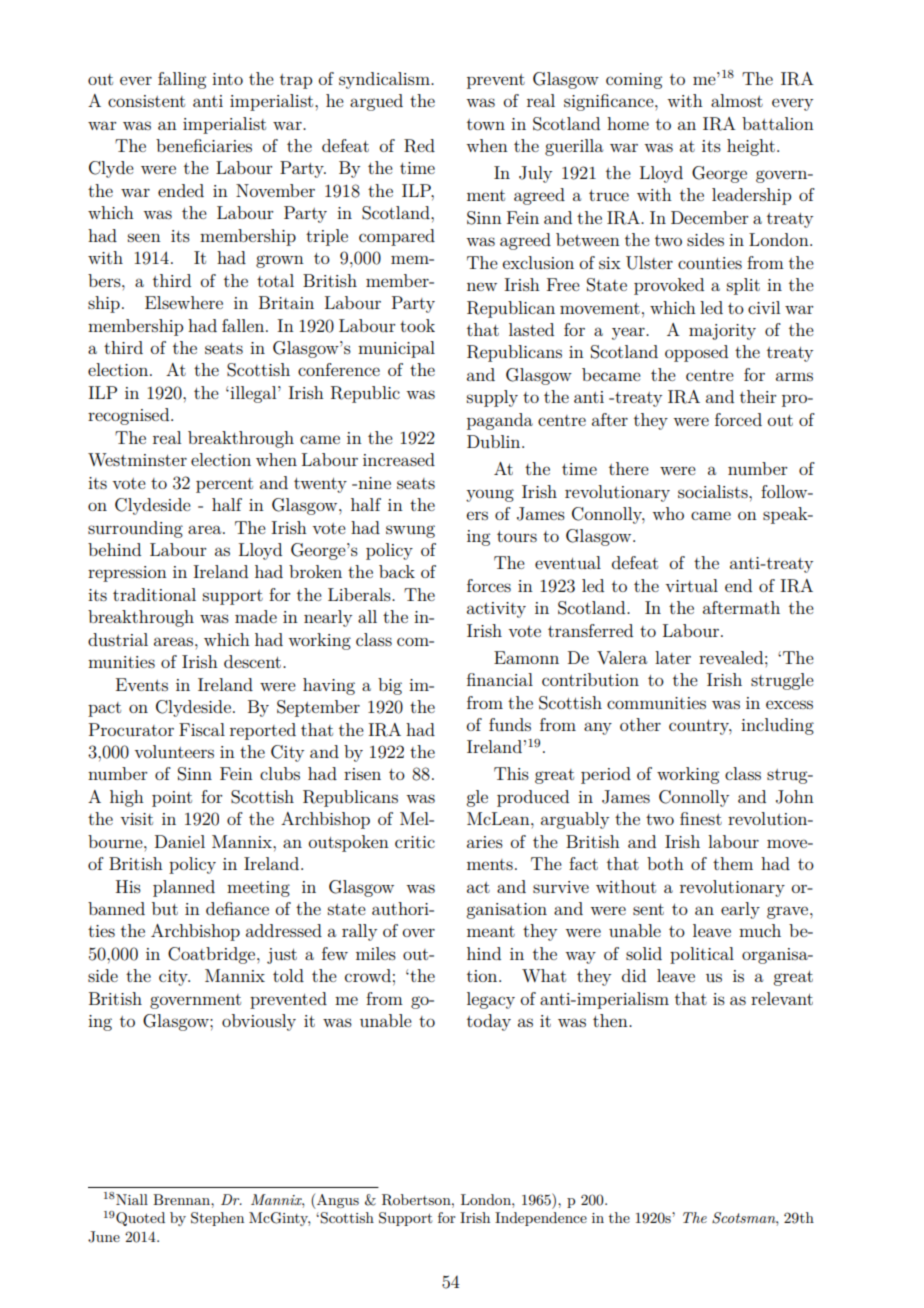 Image resolution: width=924 pixels, height=1308 pixels. What do you see at coordinates (182, 80) in the screenshot?
I see `falling` at bounding box center [182, 80].
